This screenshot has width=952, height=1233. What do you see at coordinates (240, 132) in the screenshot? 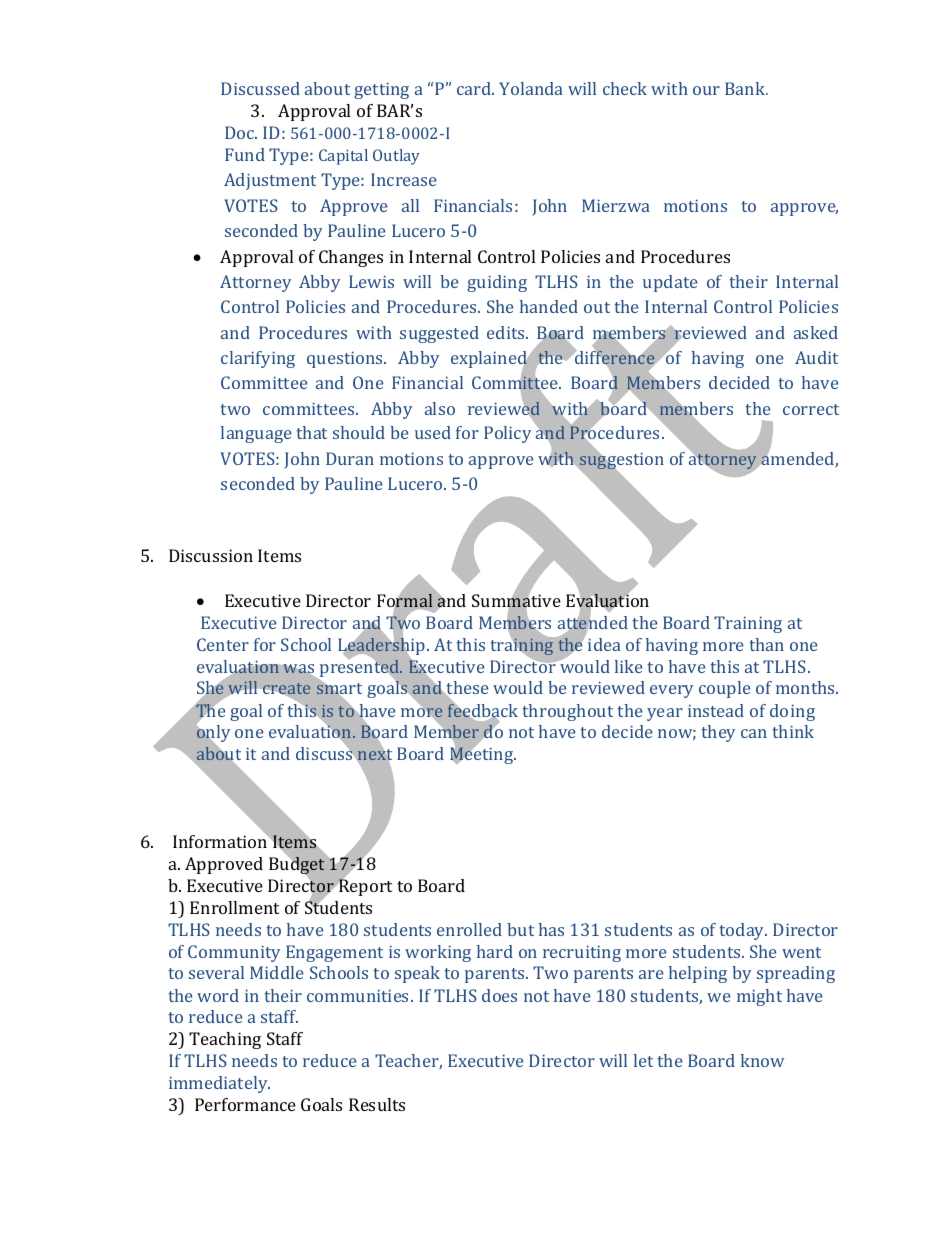
I see `Doc` at bounding box center [240, 132].
